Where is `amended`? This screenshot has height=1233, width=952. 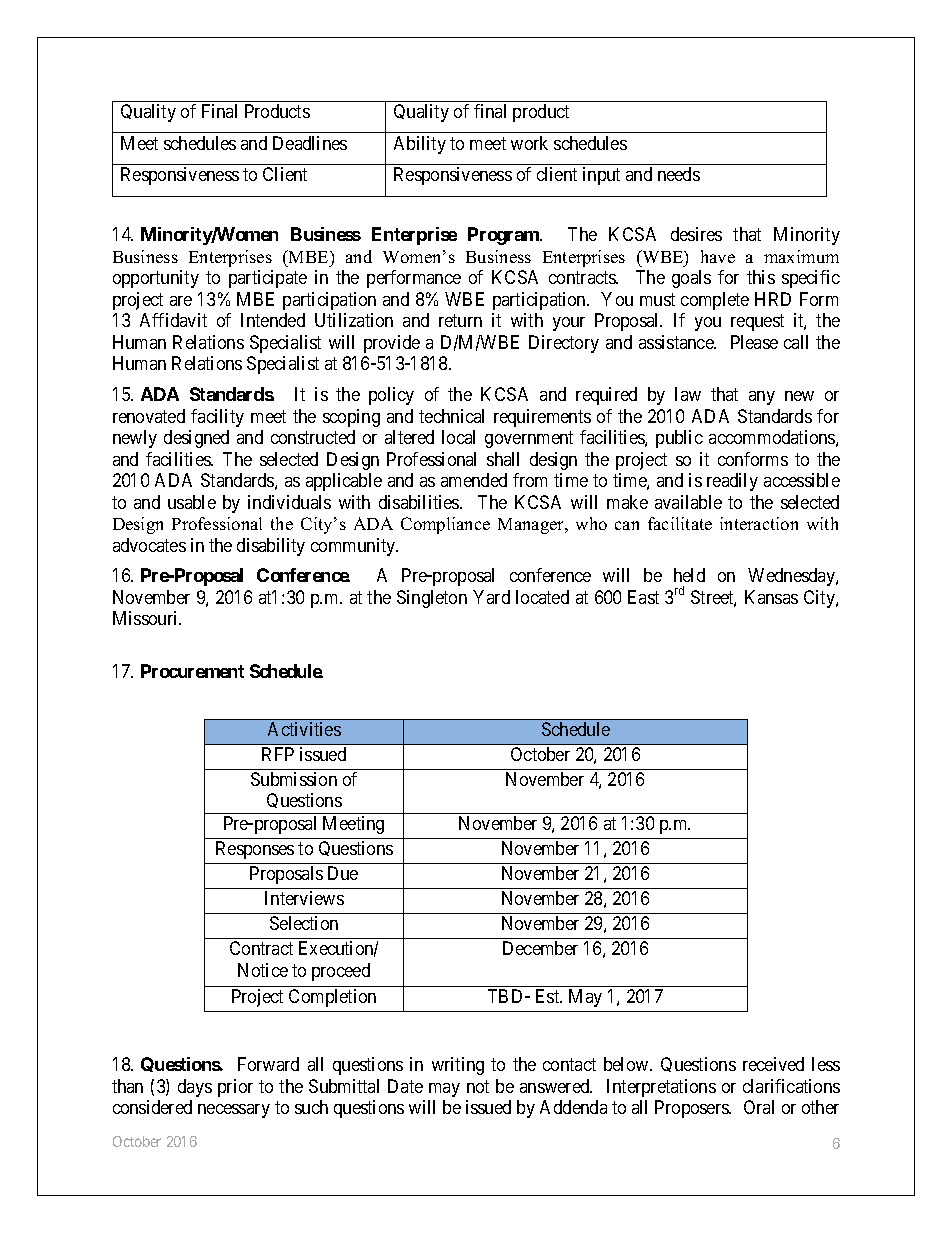 amended is located at coordinates (474, 480).
